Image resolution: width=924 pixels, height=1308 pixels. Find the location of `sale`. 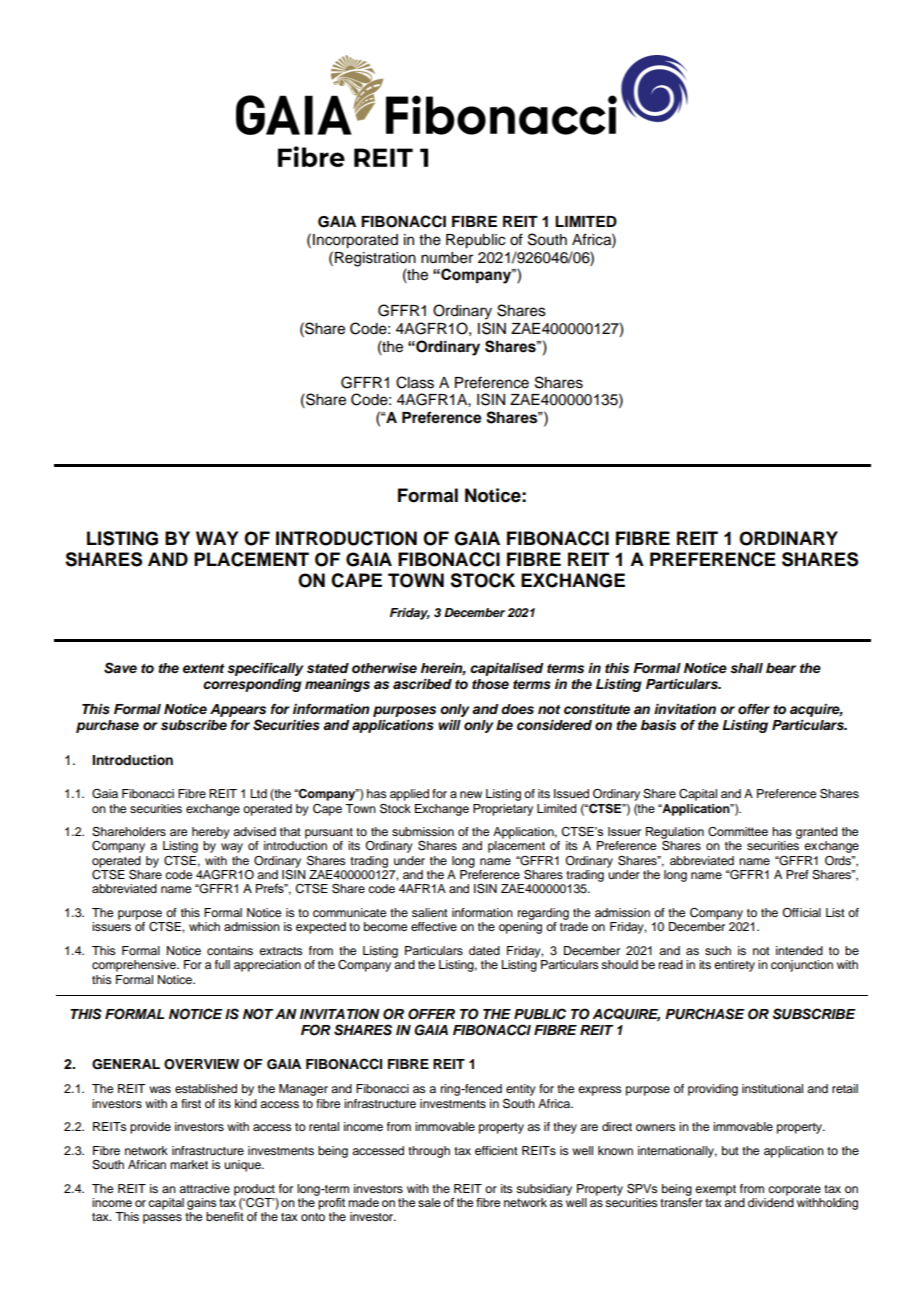

sale is located at coordinates (429, 1202).
